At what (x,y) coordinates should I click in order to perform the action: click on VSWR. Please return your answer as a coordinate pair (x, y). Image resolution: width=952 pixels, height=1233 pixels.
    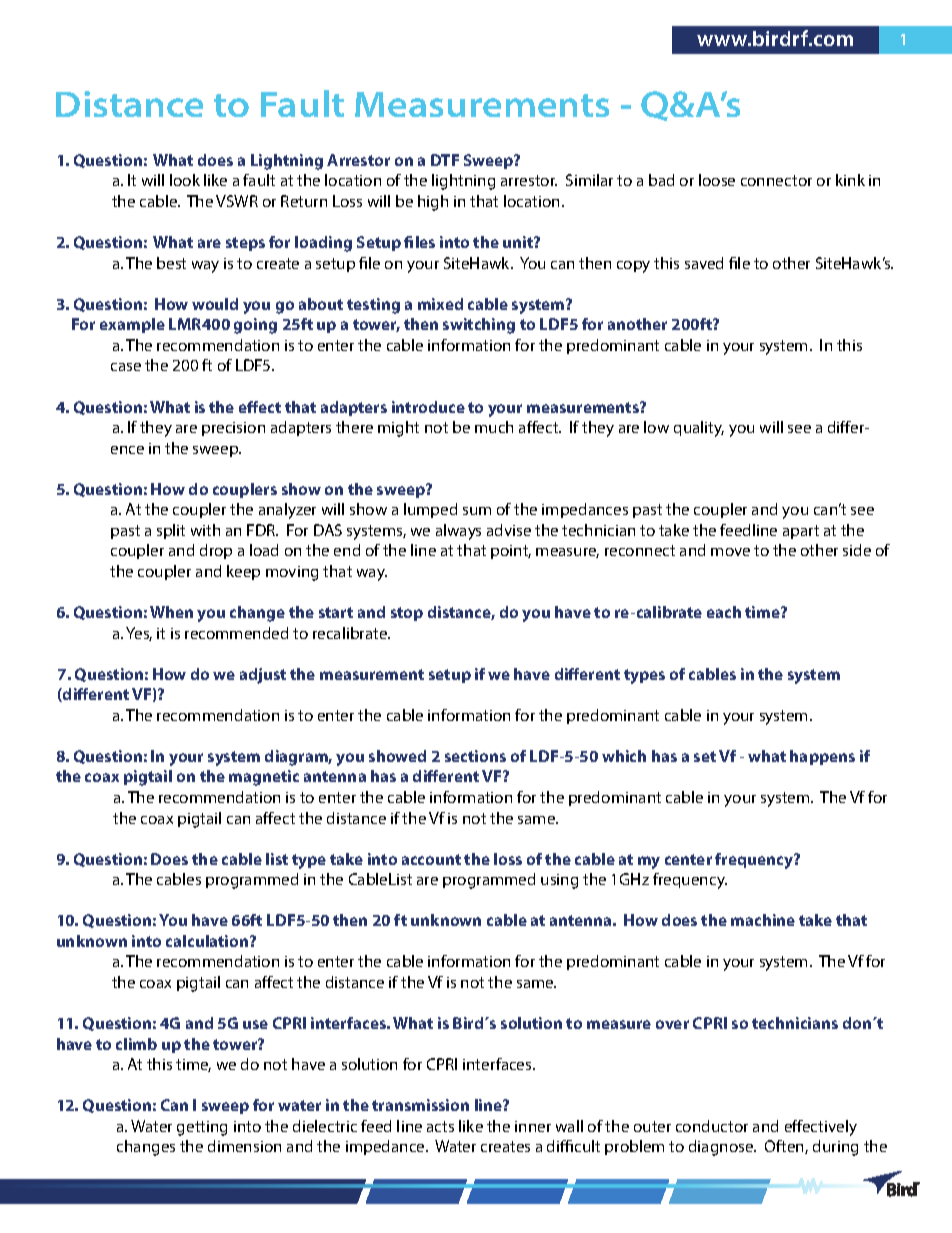
    Looking at the image, I should click on (237, 201).
